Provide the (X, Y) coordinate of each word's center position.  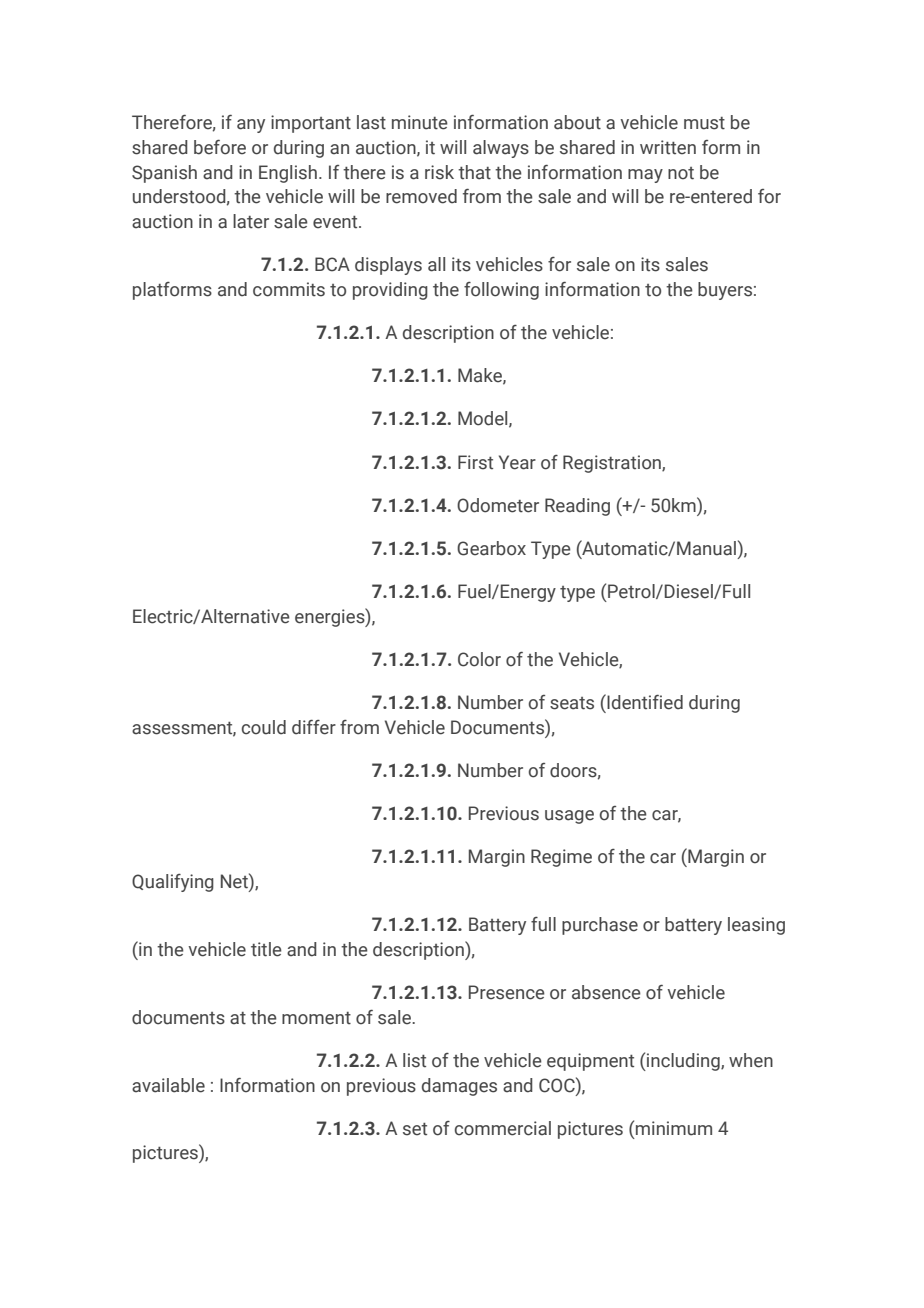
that (474, 172)
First (475, 462)
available (168, 1085)
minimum (674, 1128)
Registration (613, 464)
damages (459, 1087)
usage (569, 817)
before (220, 147)
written (668, 147)
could (264, 727)
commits (289, 289)
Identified (644, 702)
